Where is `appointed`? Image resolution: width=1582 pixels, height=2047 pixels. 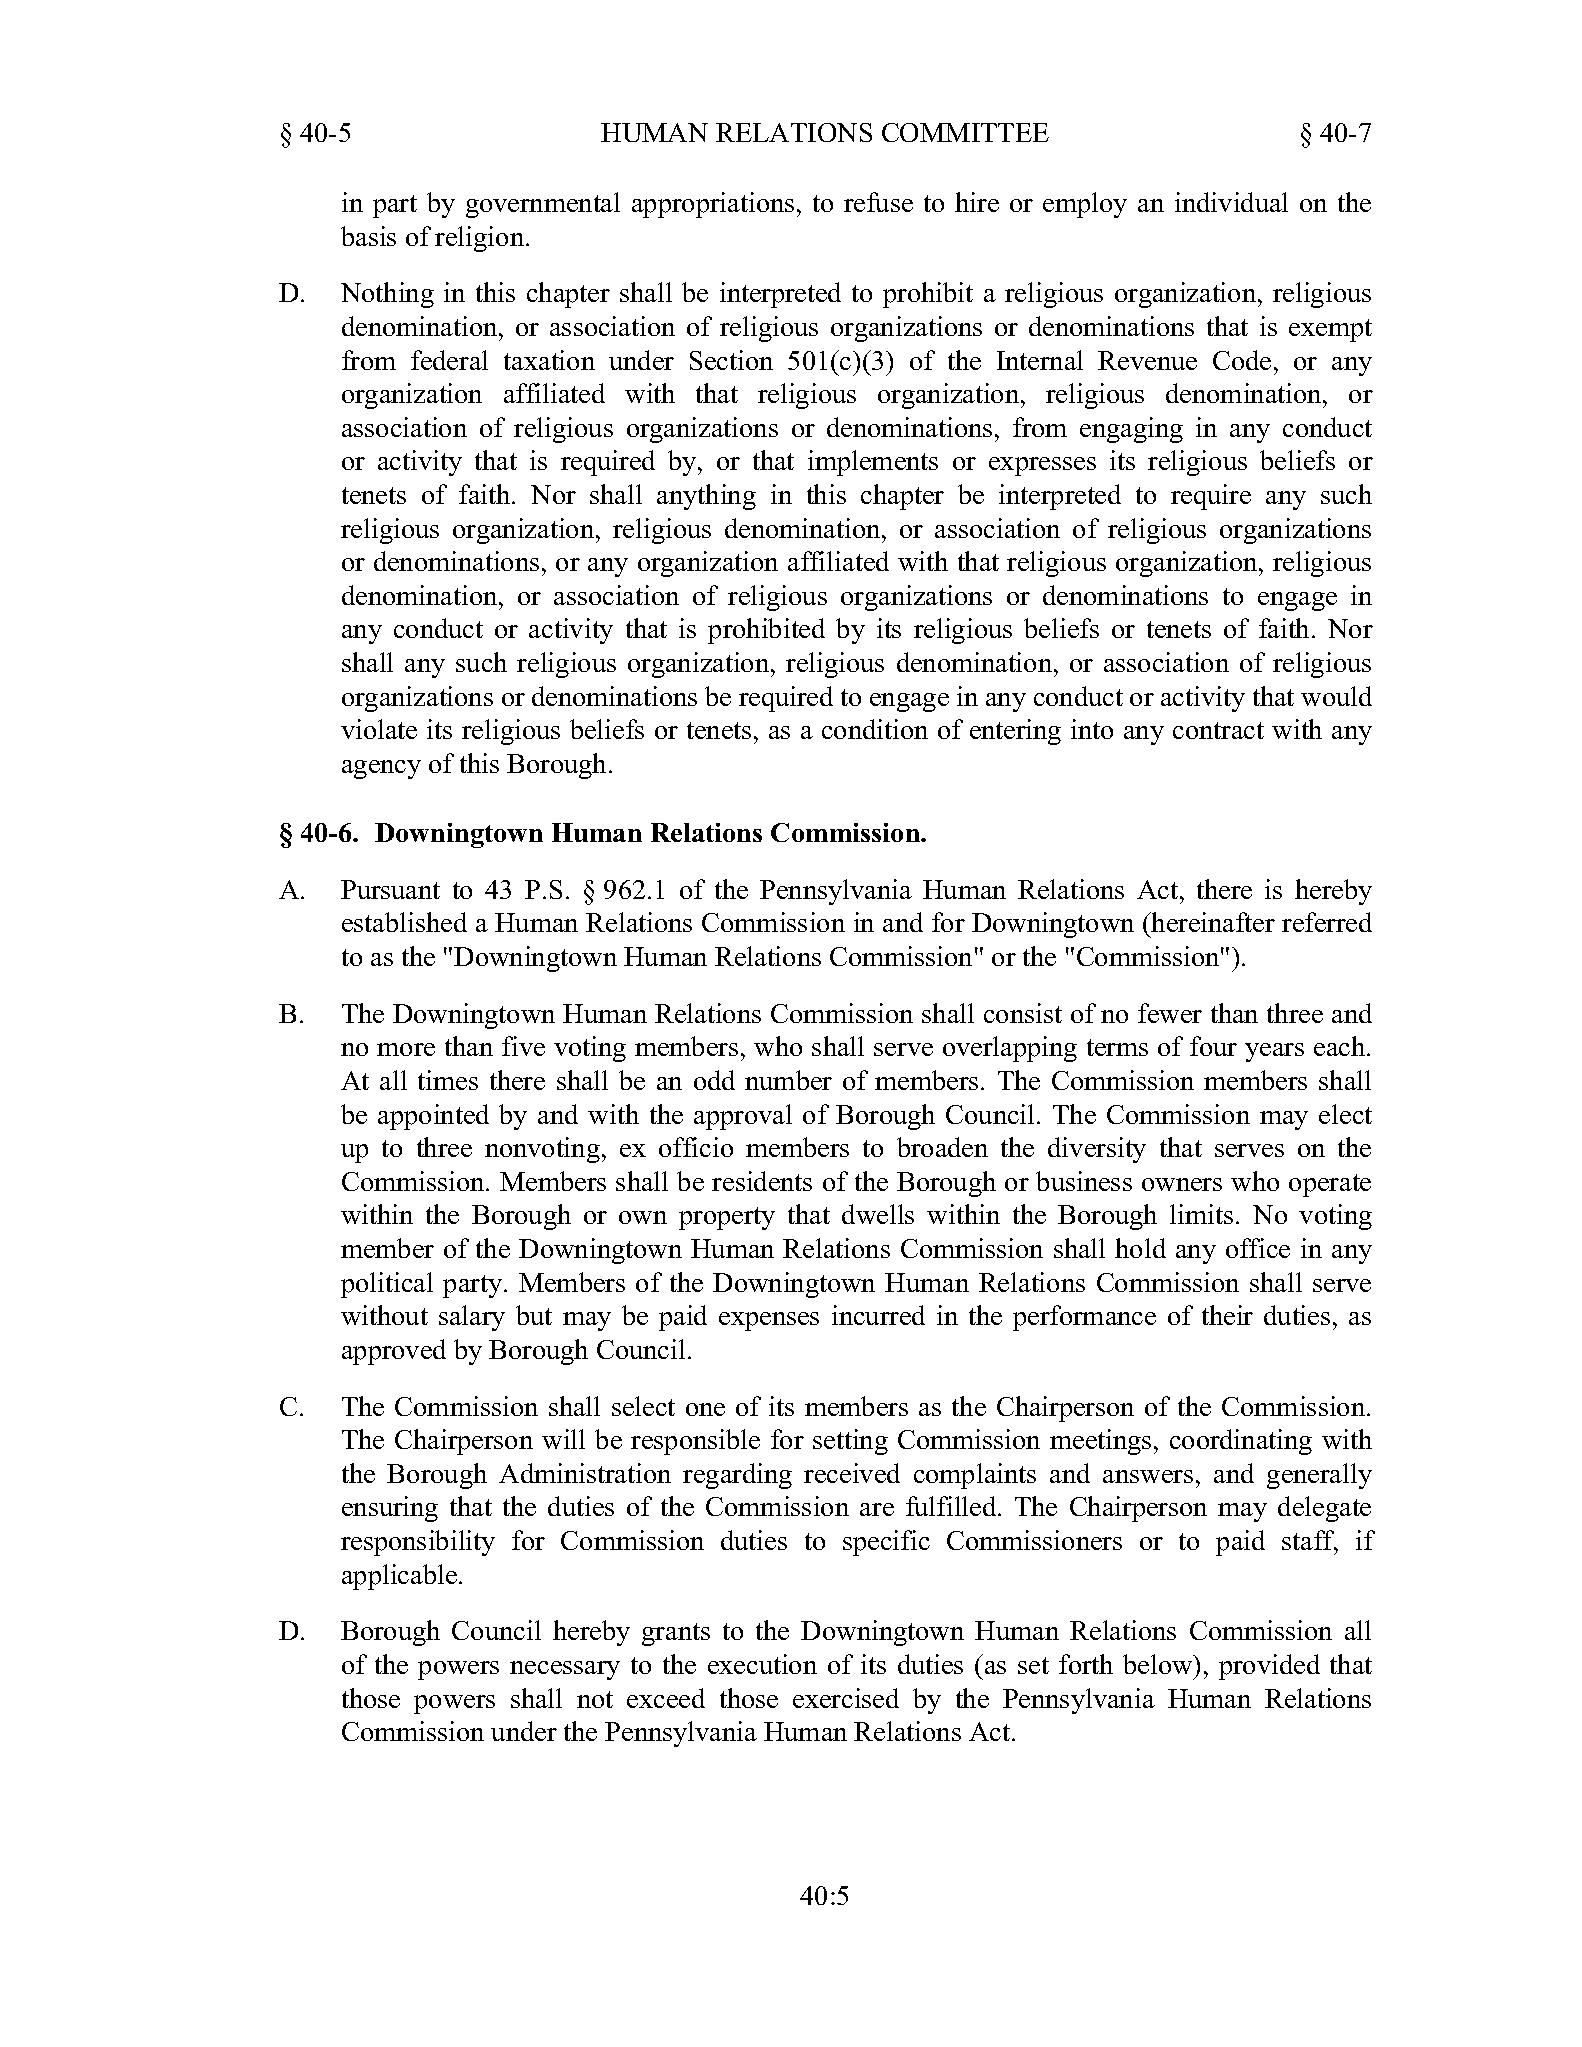 appointed is located at coordinates (433, 1117).
